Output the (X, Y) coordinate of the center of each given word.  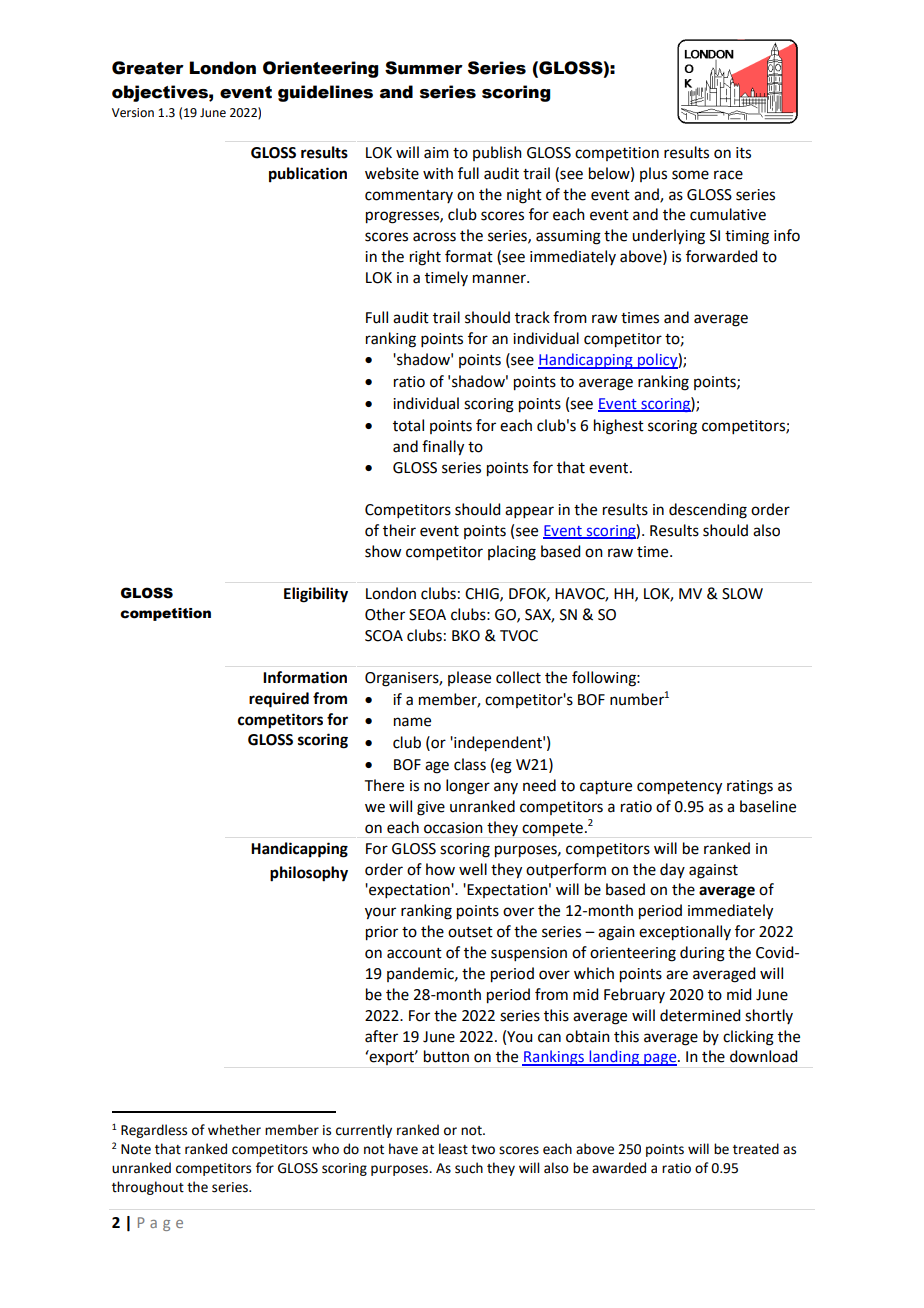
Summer (424, 68)
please (469, 678)
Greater (148, 68)
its (743, 153)
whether (234, 1130)
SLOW (742, 594)
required (279, 700)
